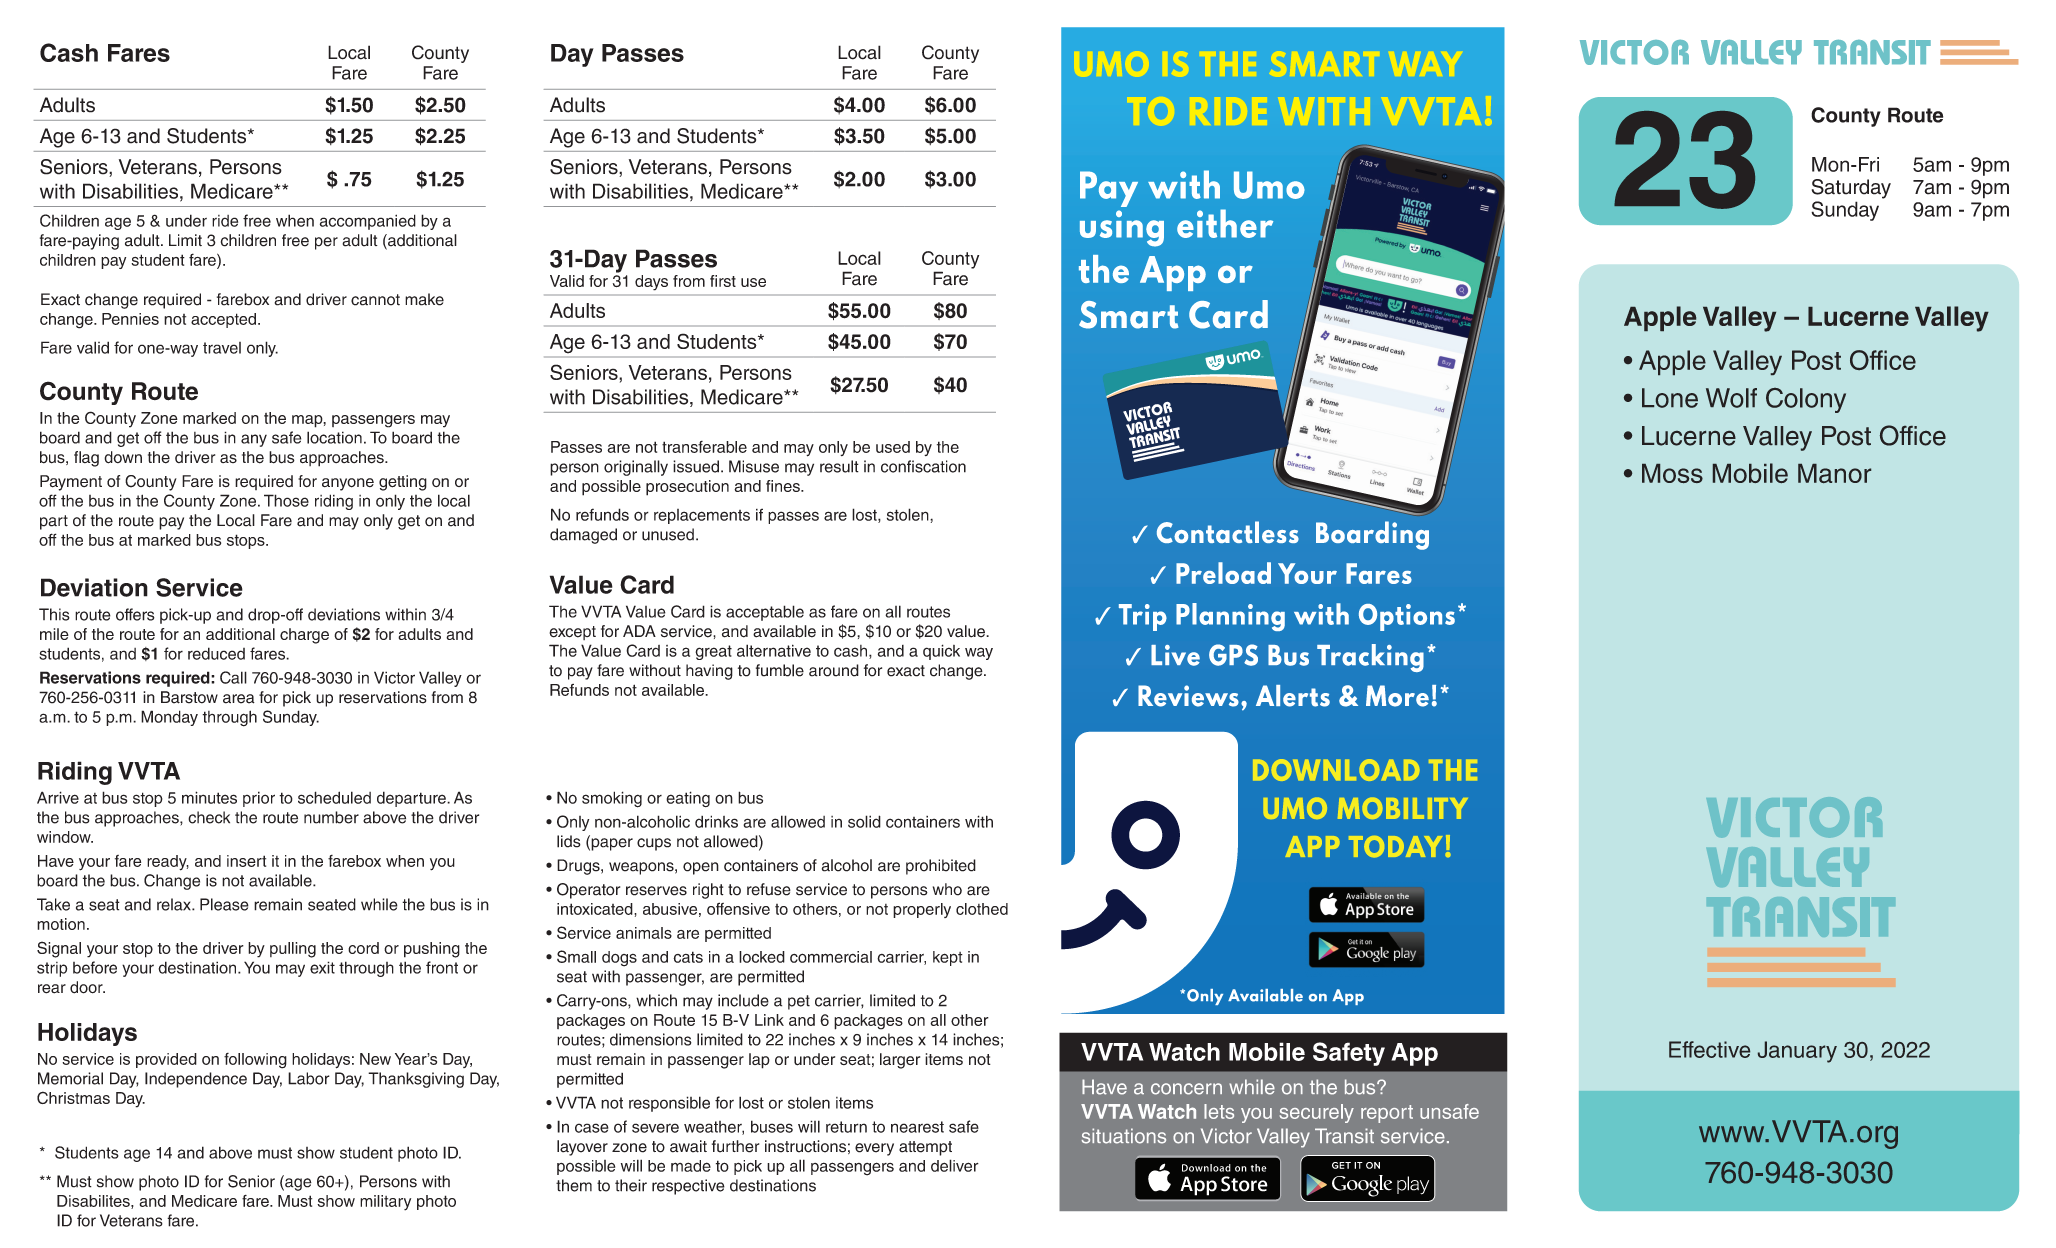 The image size is (2056, 1248). What do you see at coordinates (225, 221) in the screenshot?
I see `ride` at bounding box center [225, 221].
